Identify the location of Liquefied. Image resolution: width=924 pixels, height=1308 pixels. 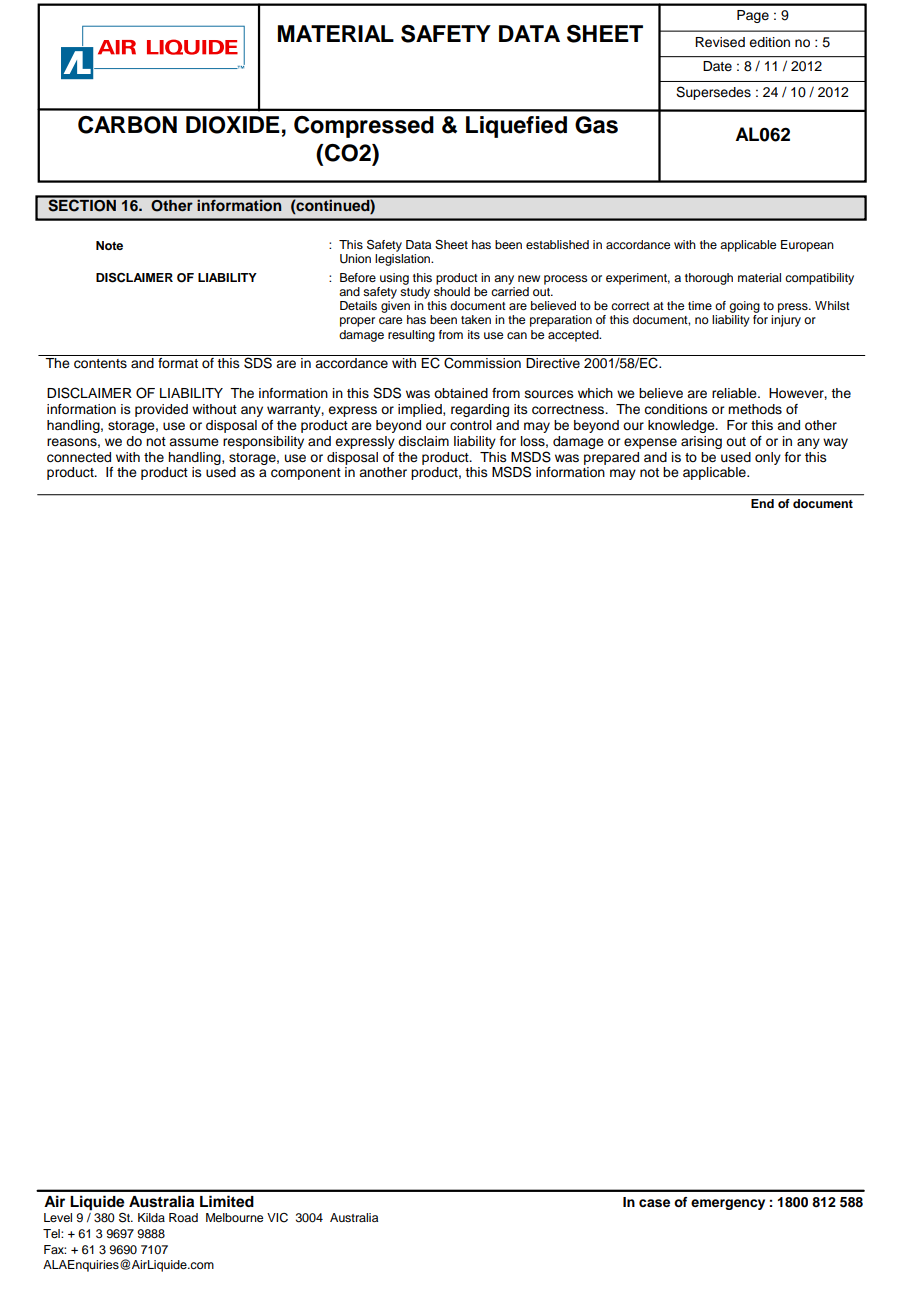
(516, 127).
